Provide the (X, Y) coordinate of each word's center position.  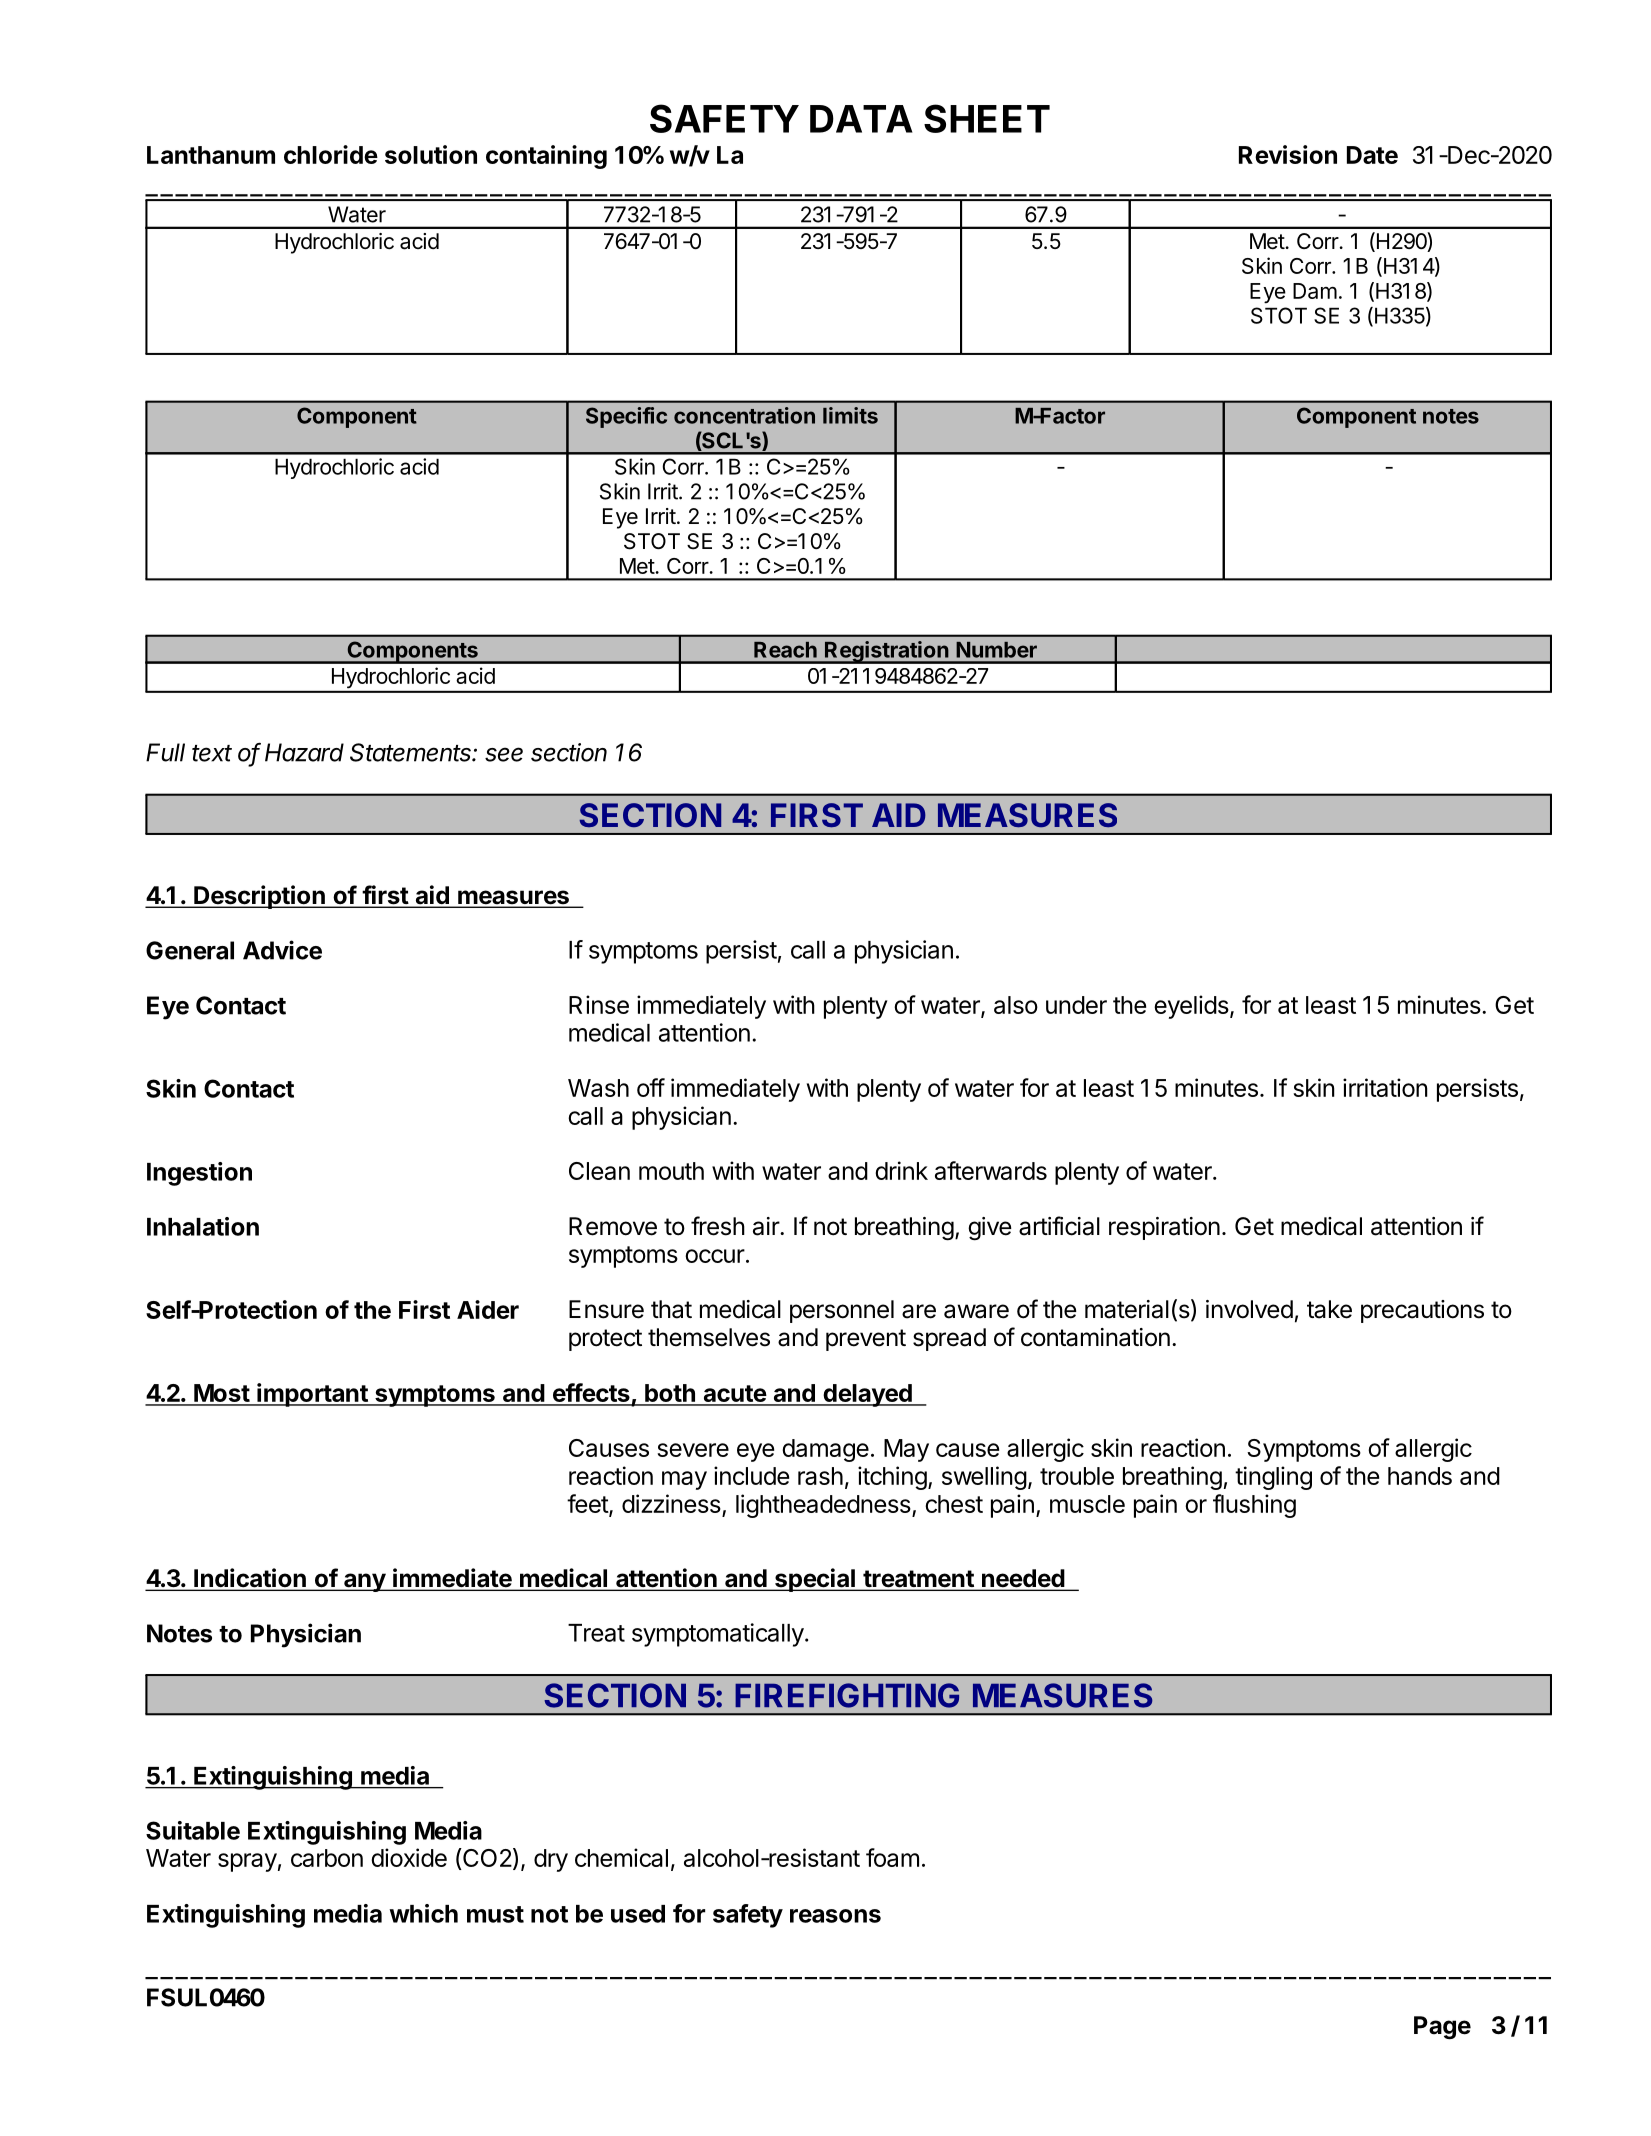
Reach (785, 650)
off (651, 1087)
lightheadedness (824, 1506)
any (364, 1582)
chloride (331, 154)
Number (996, 650)
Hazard (304, 752)
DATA (861, 119)
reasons (835, 1916)
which (423, 1913)
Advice (282, 950)
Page (1442, 2028)
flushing (1254, 1506)
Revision (1288, 154)
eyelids (1191, 1007)
